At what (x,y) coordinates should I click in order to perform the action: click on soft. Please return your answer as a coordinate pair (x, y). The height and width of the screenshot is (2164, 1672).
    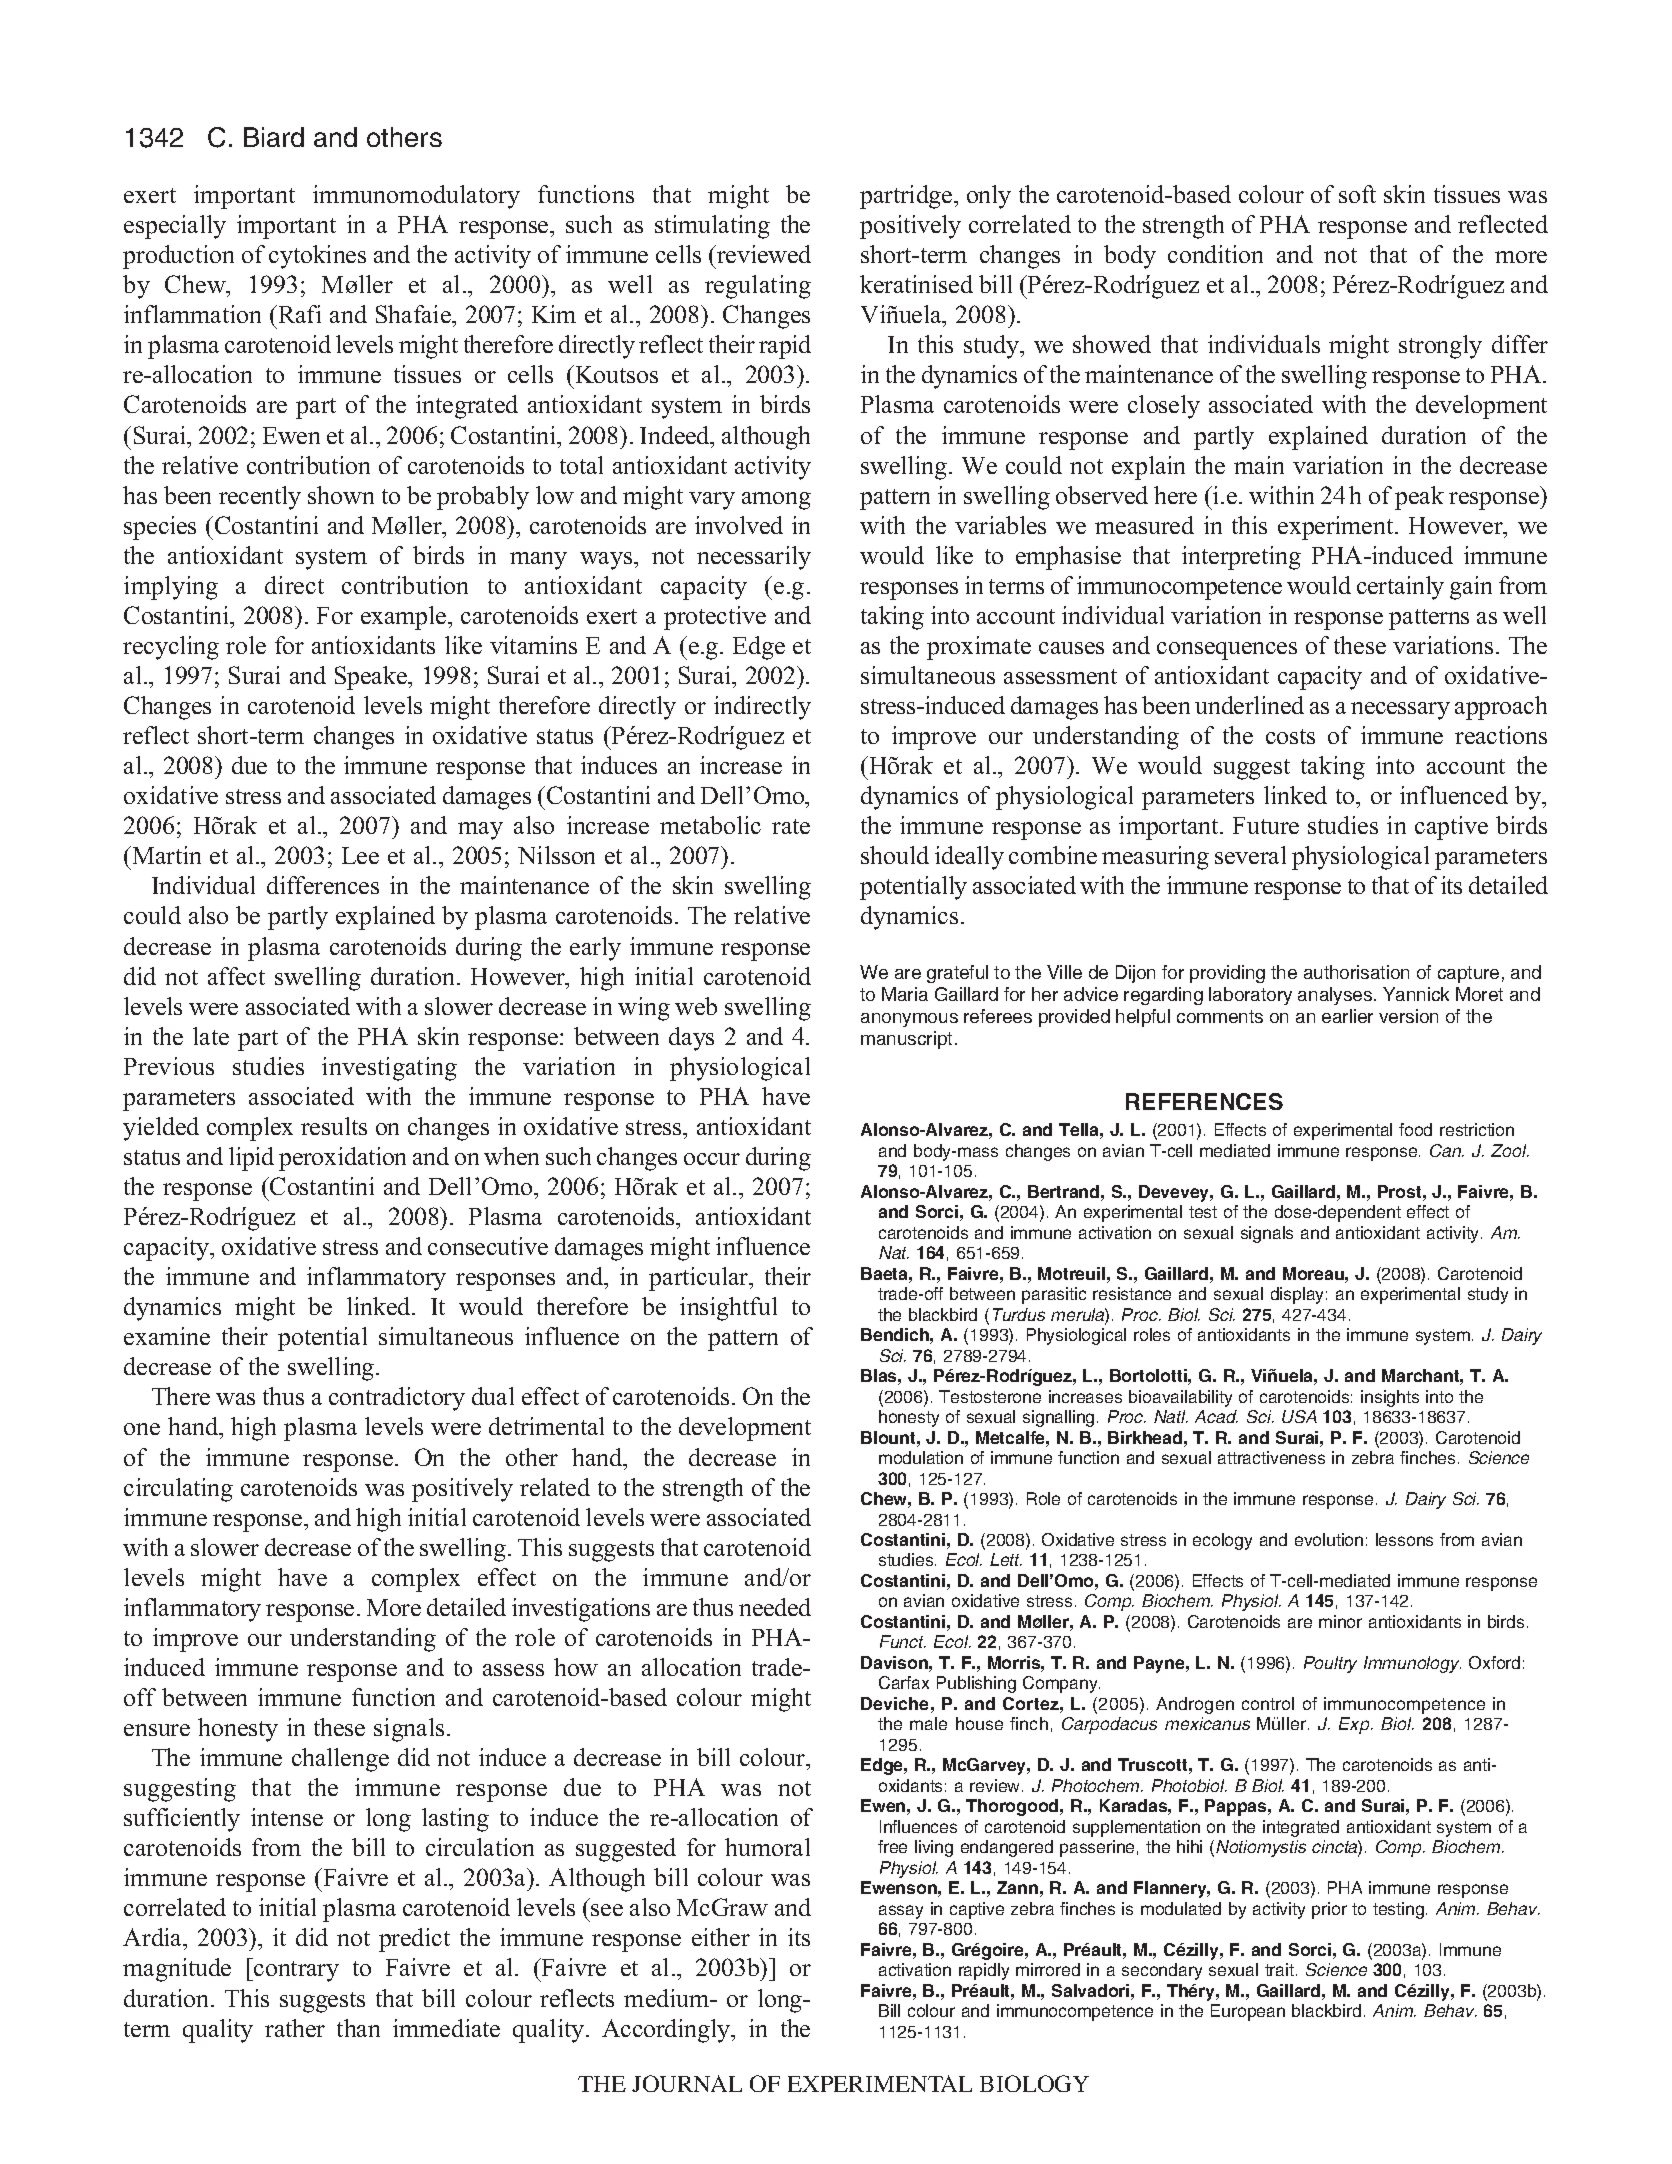
    Looking at the image, I should click on (1357, 194).
